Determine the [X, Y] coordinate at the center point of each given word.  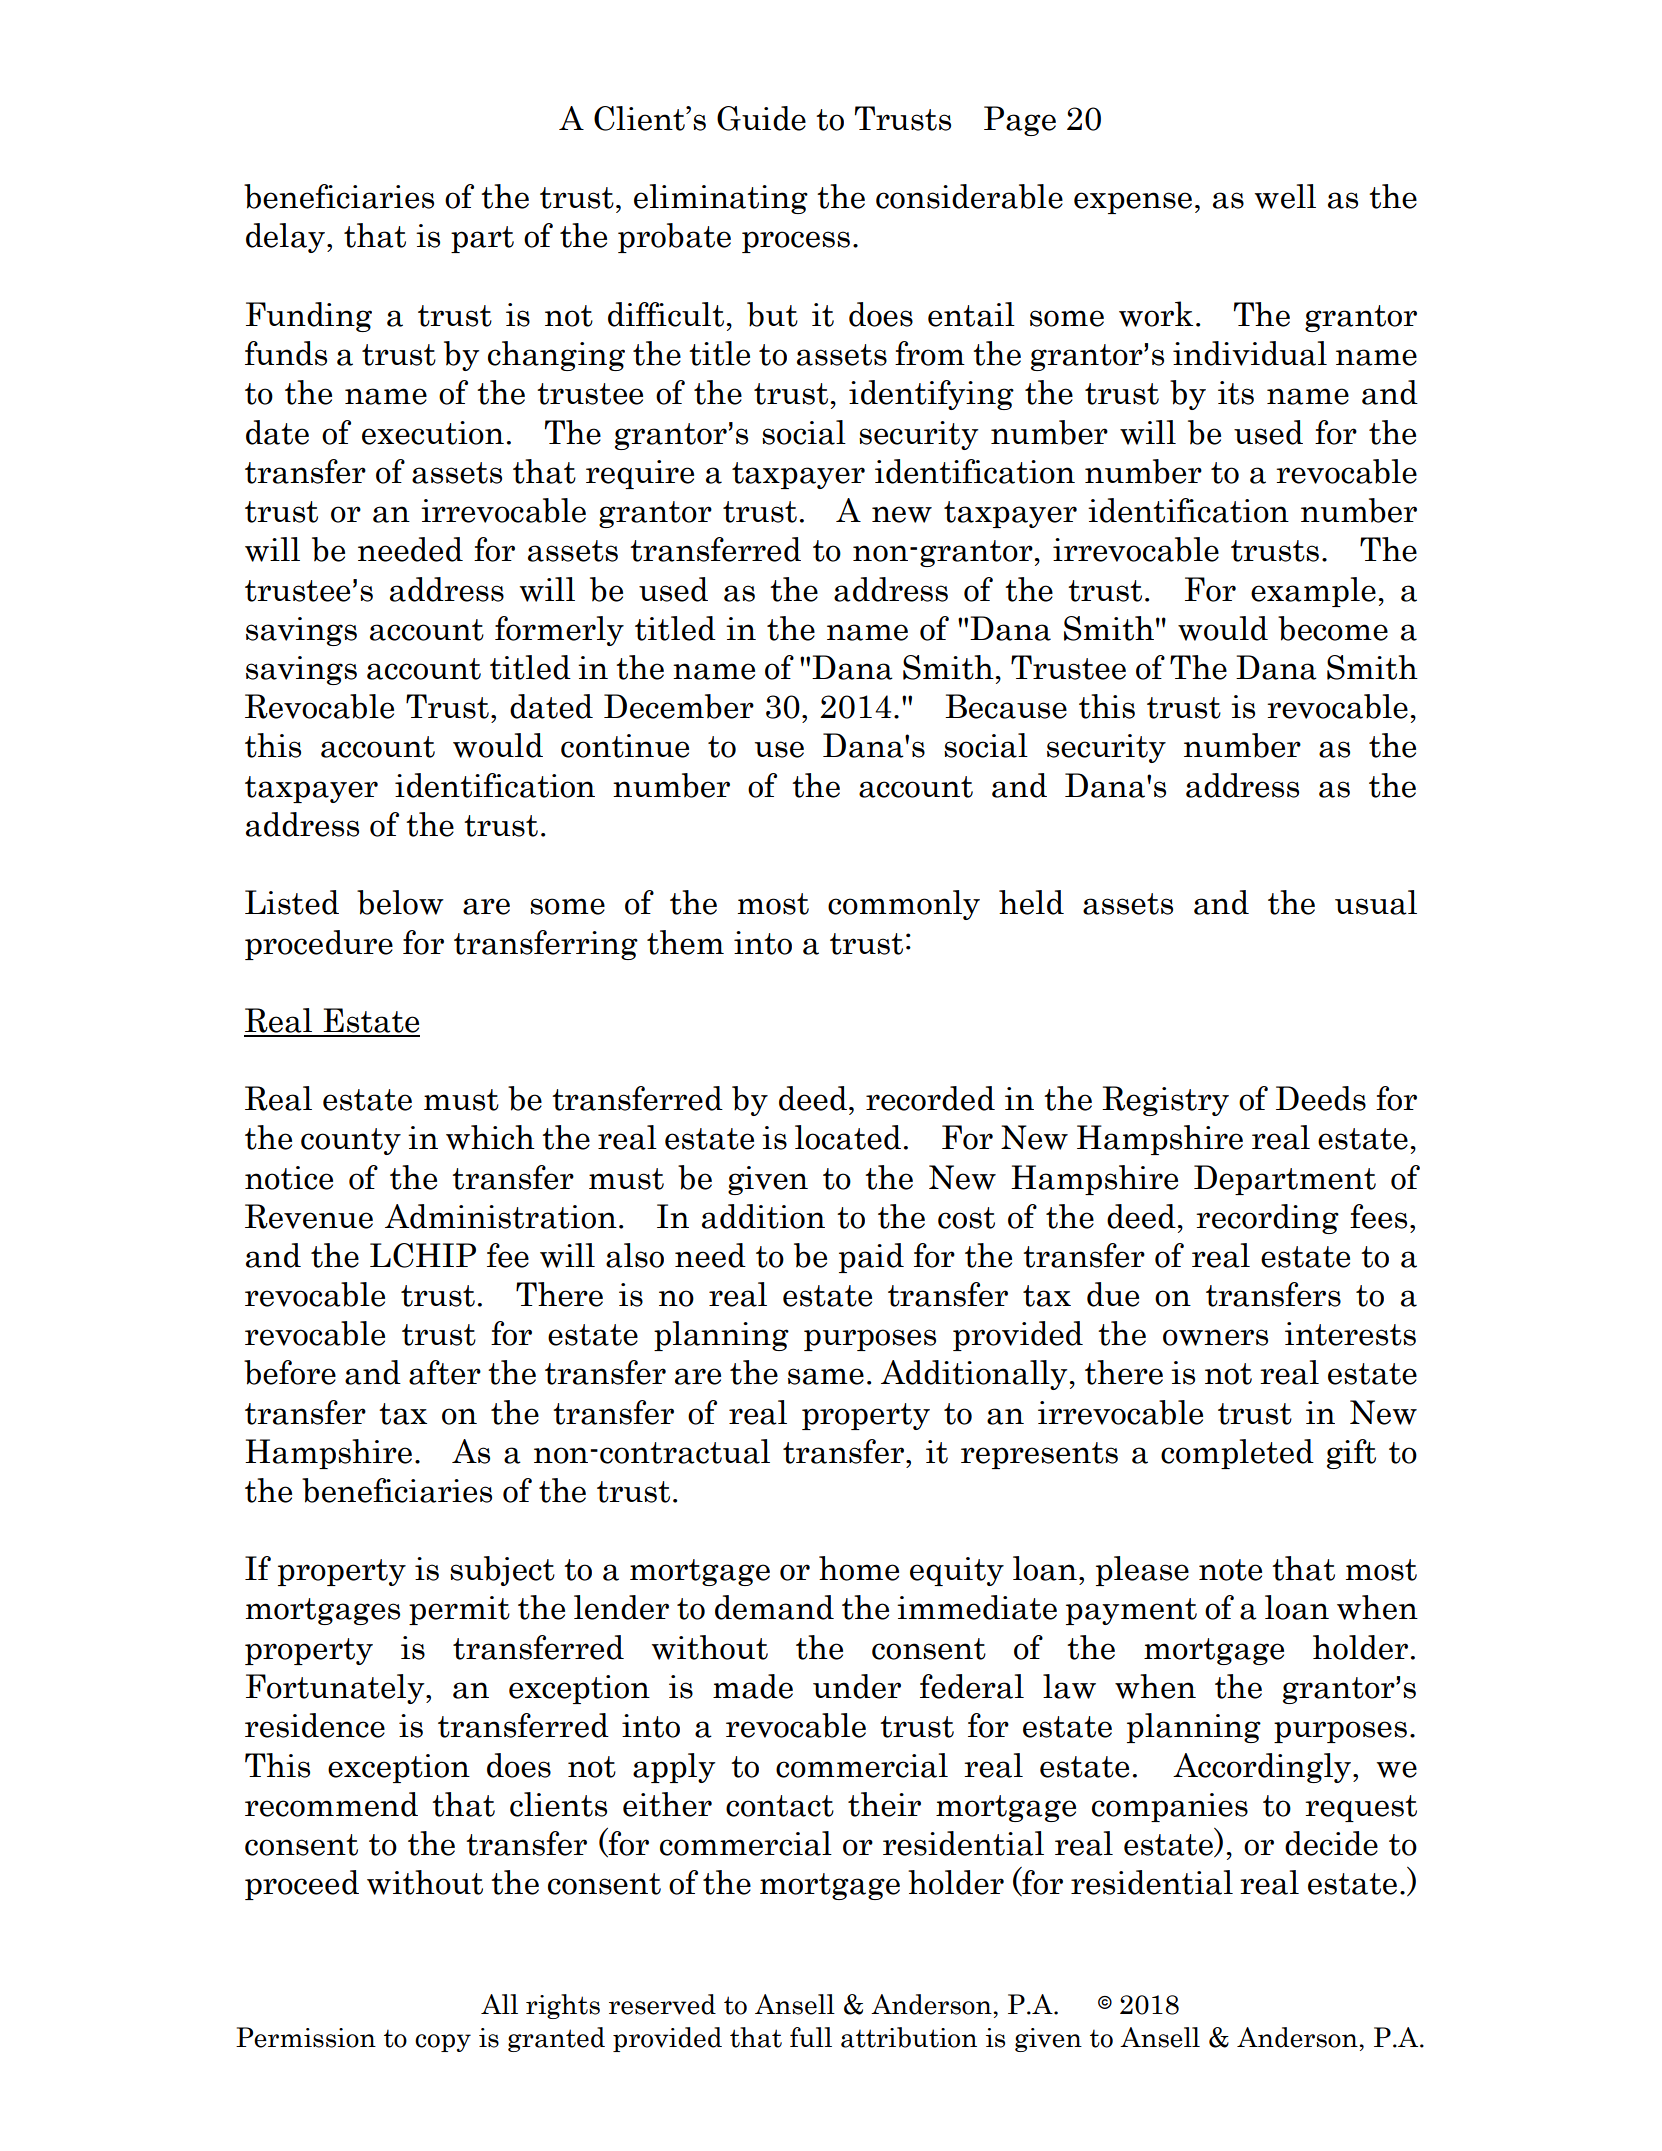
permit [459, 1610]
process [796, 242]
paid [871, 1258]
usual [1376, 902]
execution [433, 433]
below [400, 902]
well [1285, 196]
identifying [931, 395]
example [1313, 592]
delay [287, 238]
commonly [904, 905]
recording [1267, 1219]
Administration [501, 1216]
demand [774, 1607]
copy [443, 2043]
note [1230, 1570]
